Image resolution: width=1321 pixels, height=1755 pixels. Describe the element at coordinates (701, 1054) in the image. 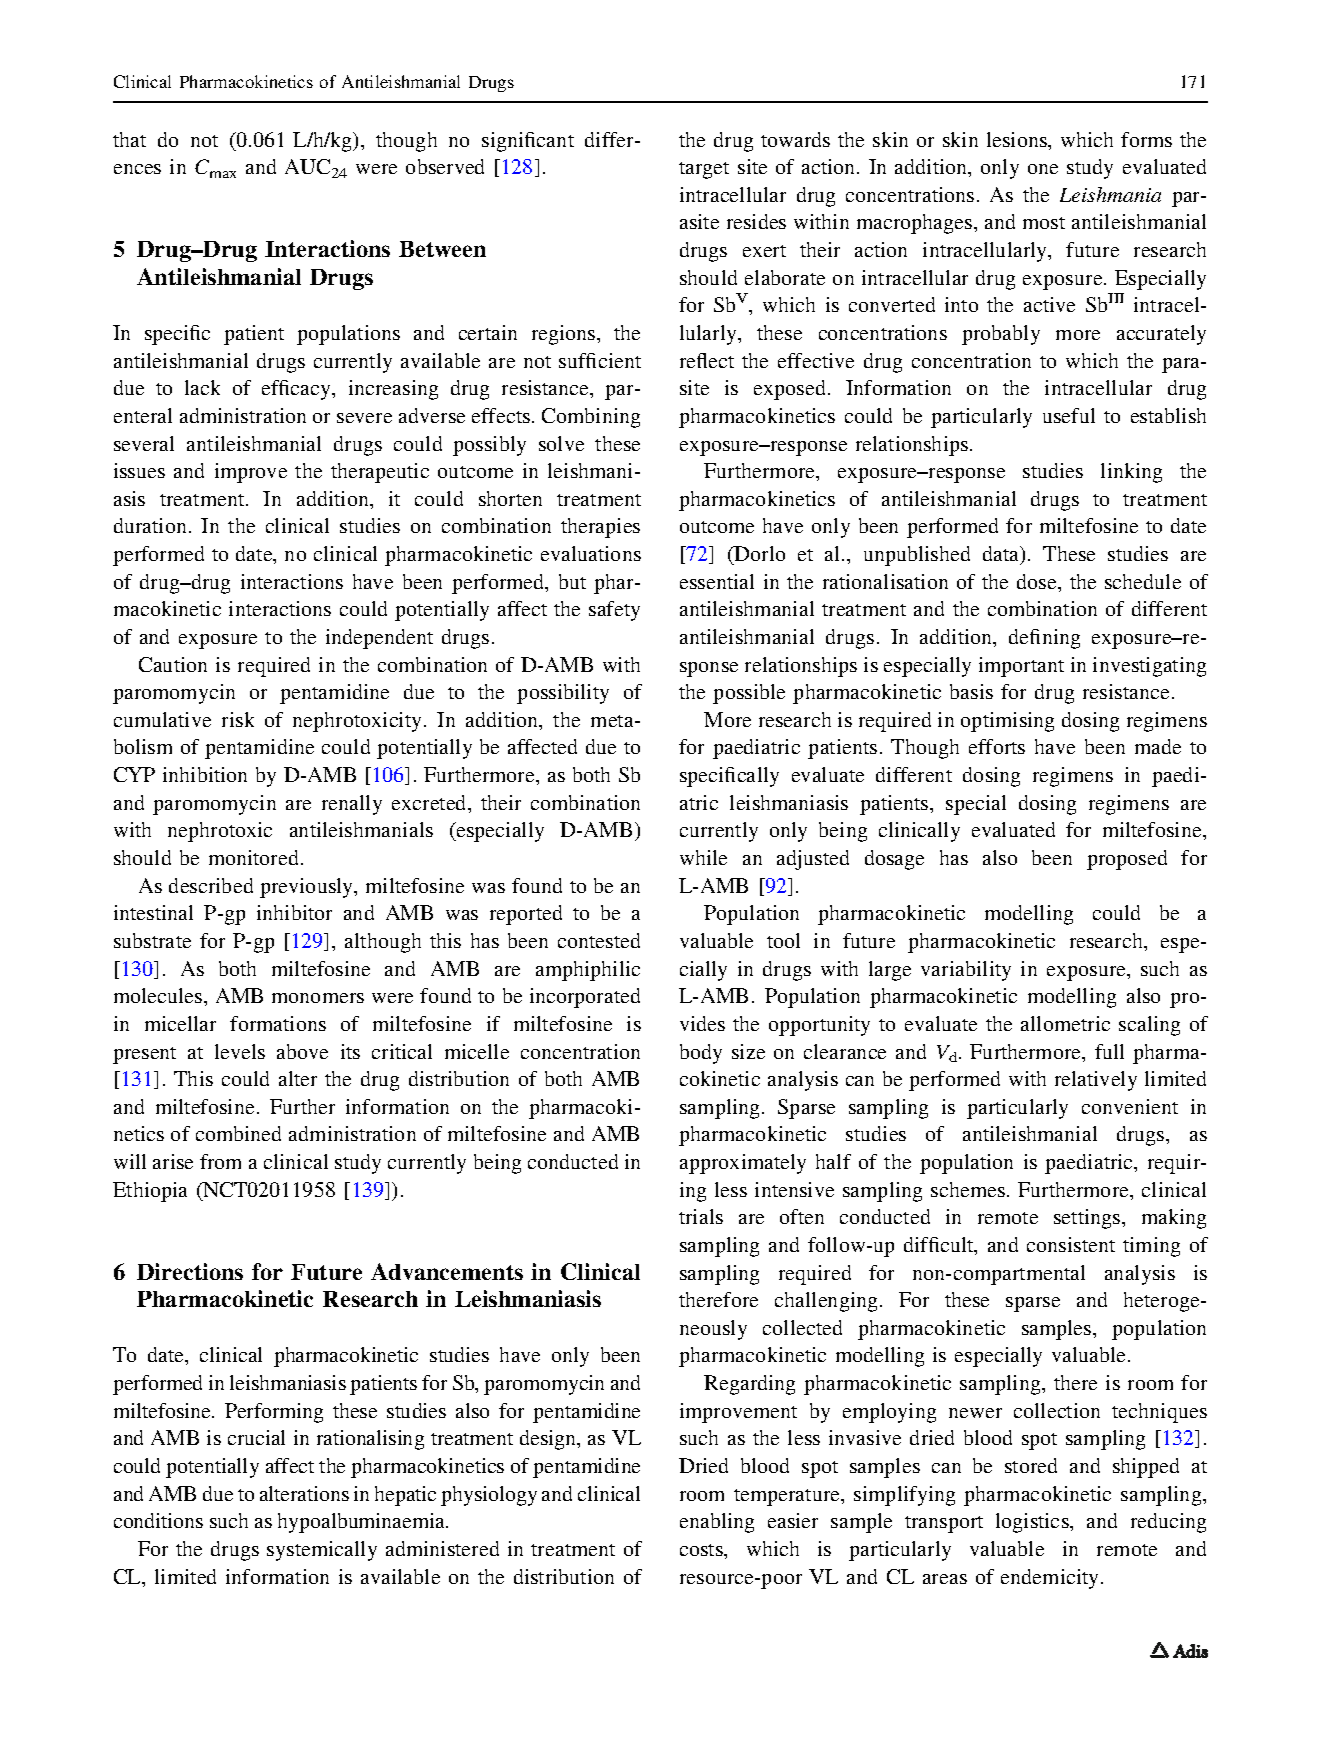

I see `body` at that location.
